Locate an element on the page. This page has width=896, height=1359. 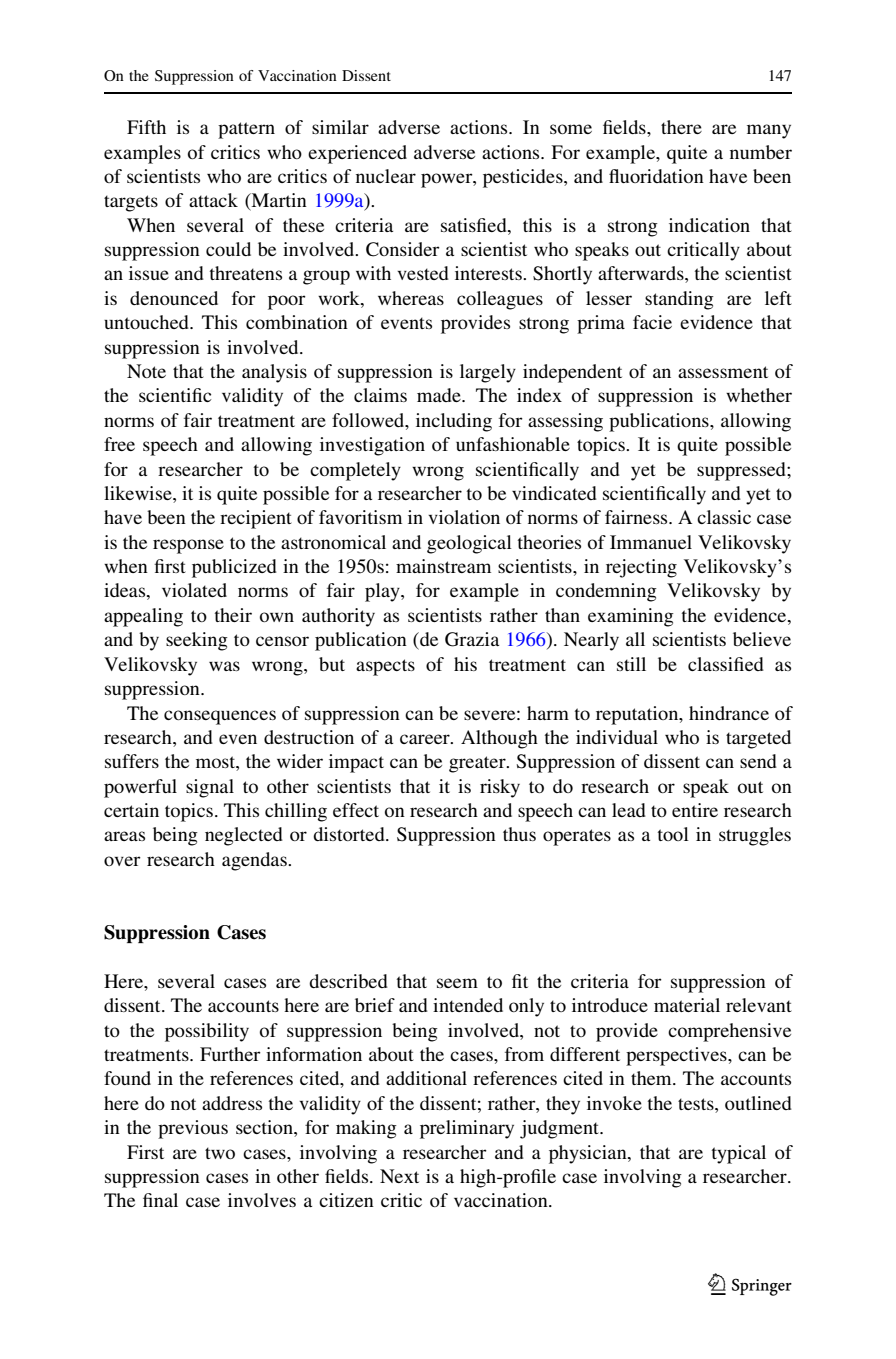
classified is located at coordinates (726, 664).
